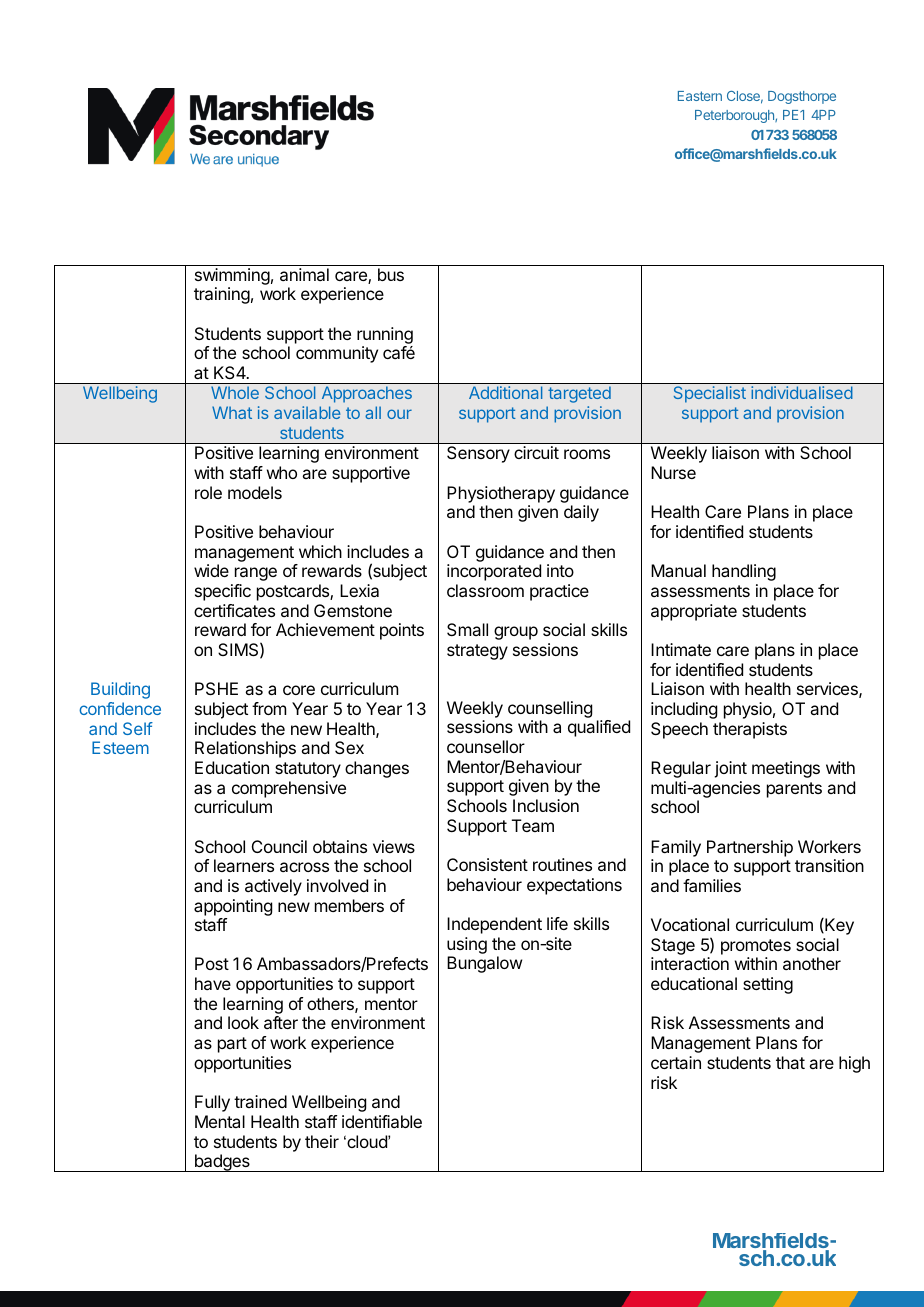  I want to click on identifiable, so click(382, 1121).
